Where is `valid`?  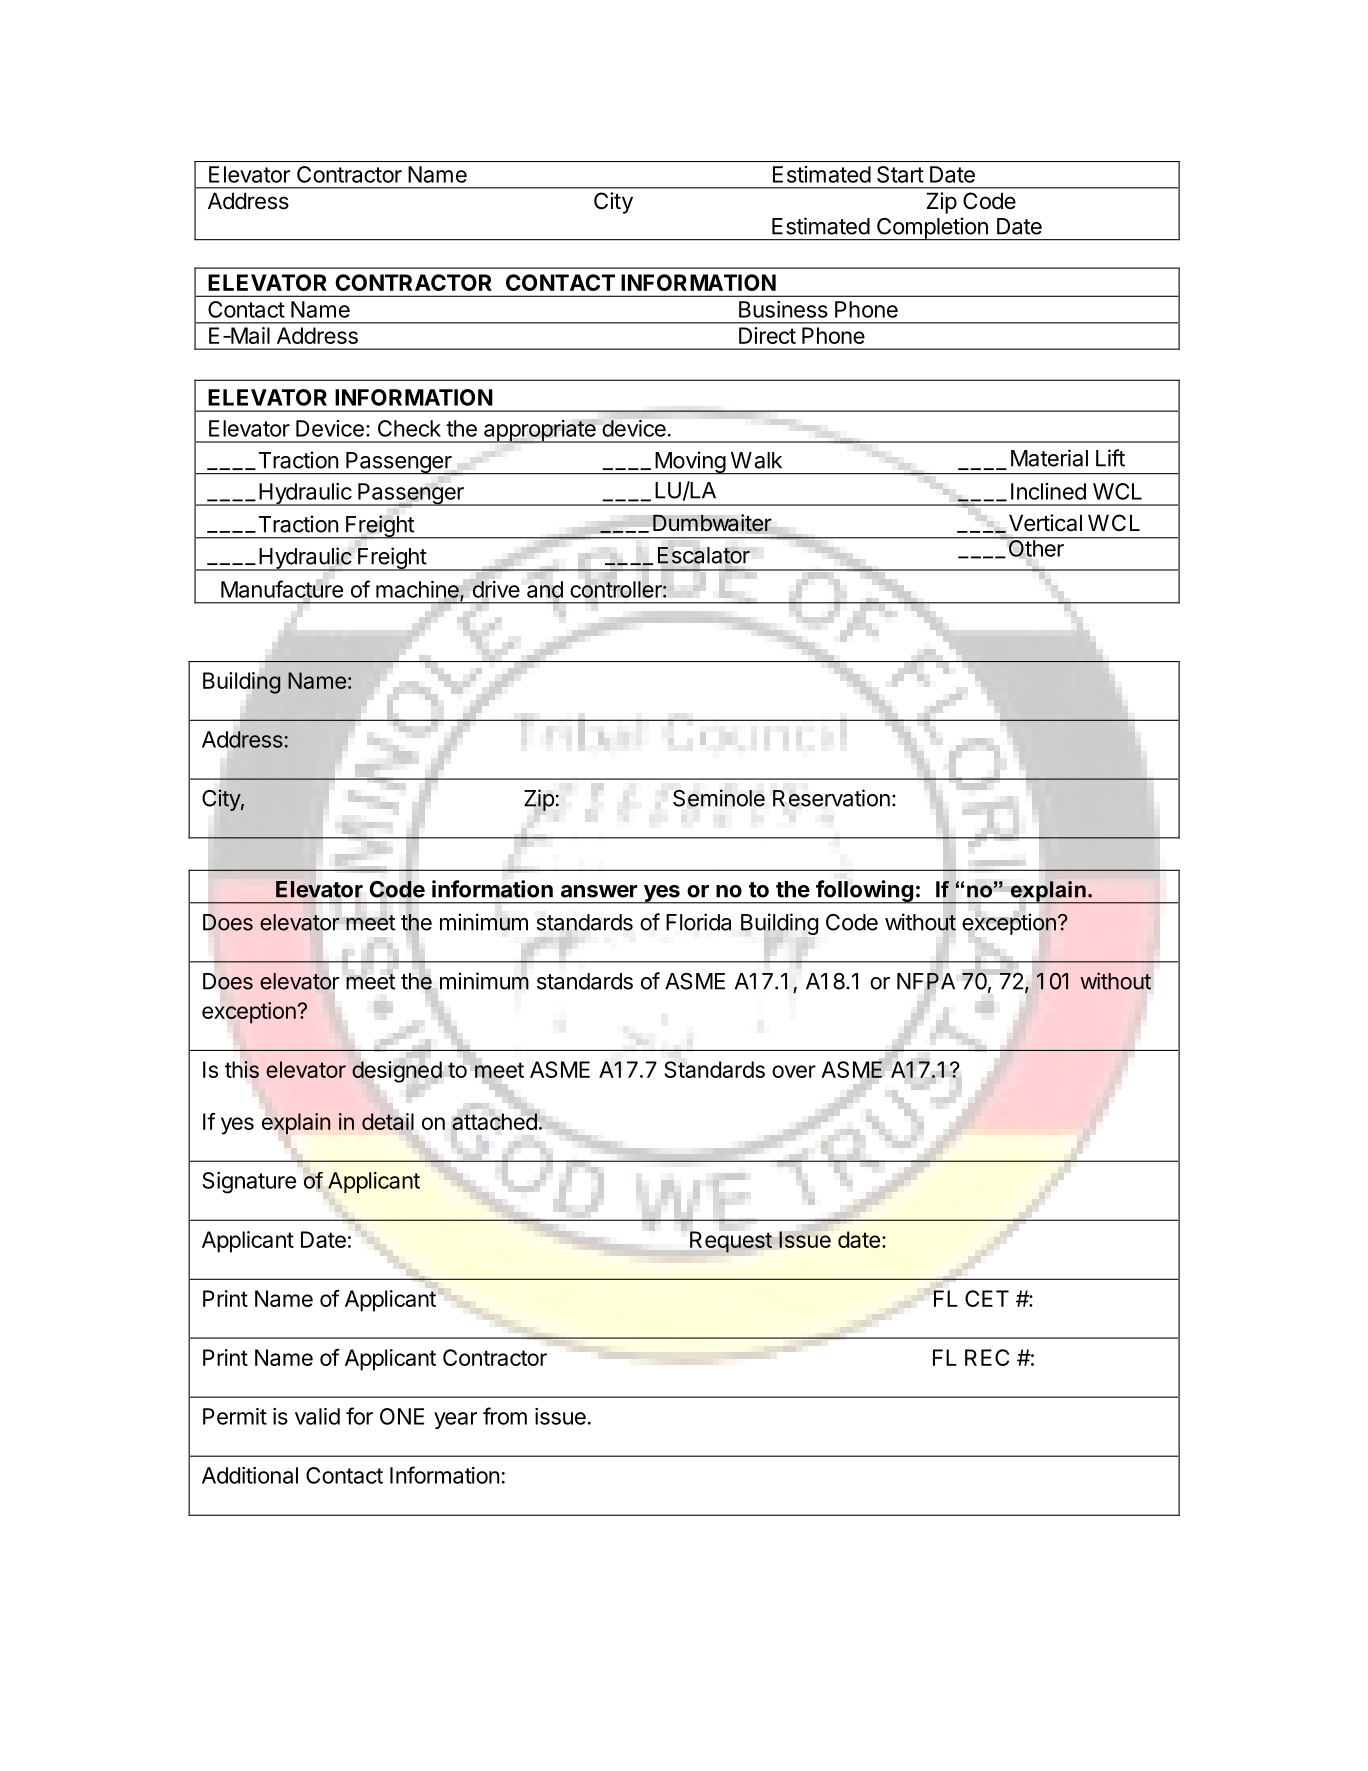
valid is located at coordinates (317, 1416).
